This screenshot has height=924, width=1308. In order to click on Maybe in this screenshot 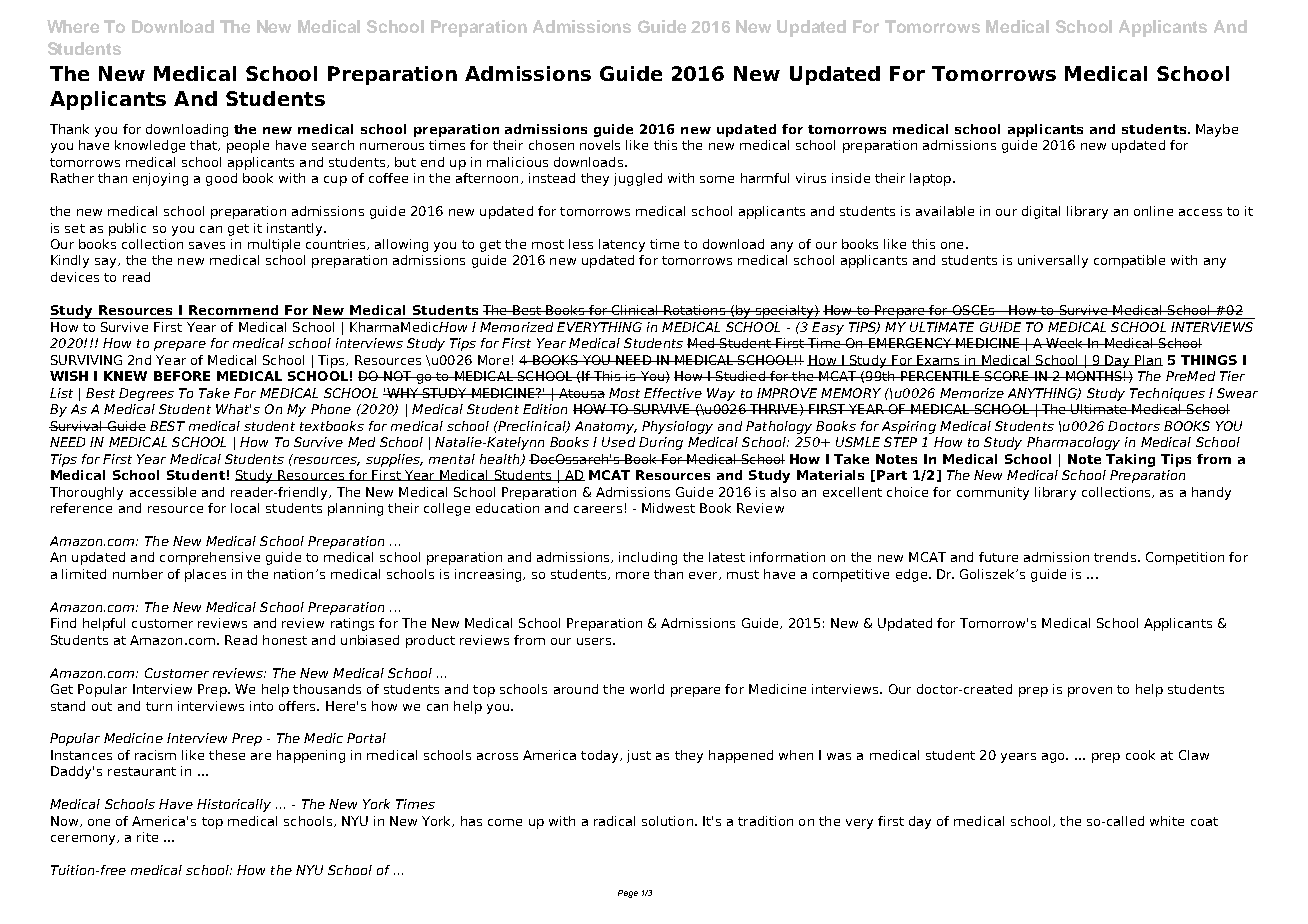, I will do `click(1217, 130)`.
